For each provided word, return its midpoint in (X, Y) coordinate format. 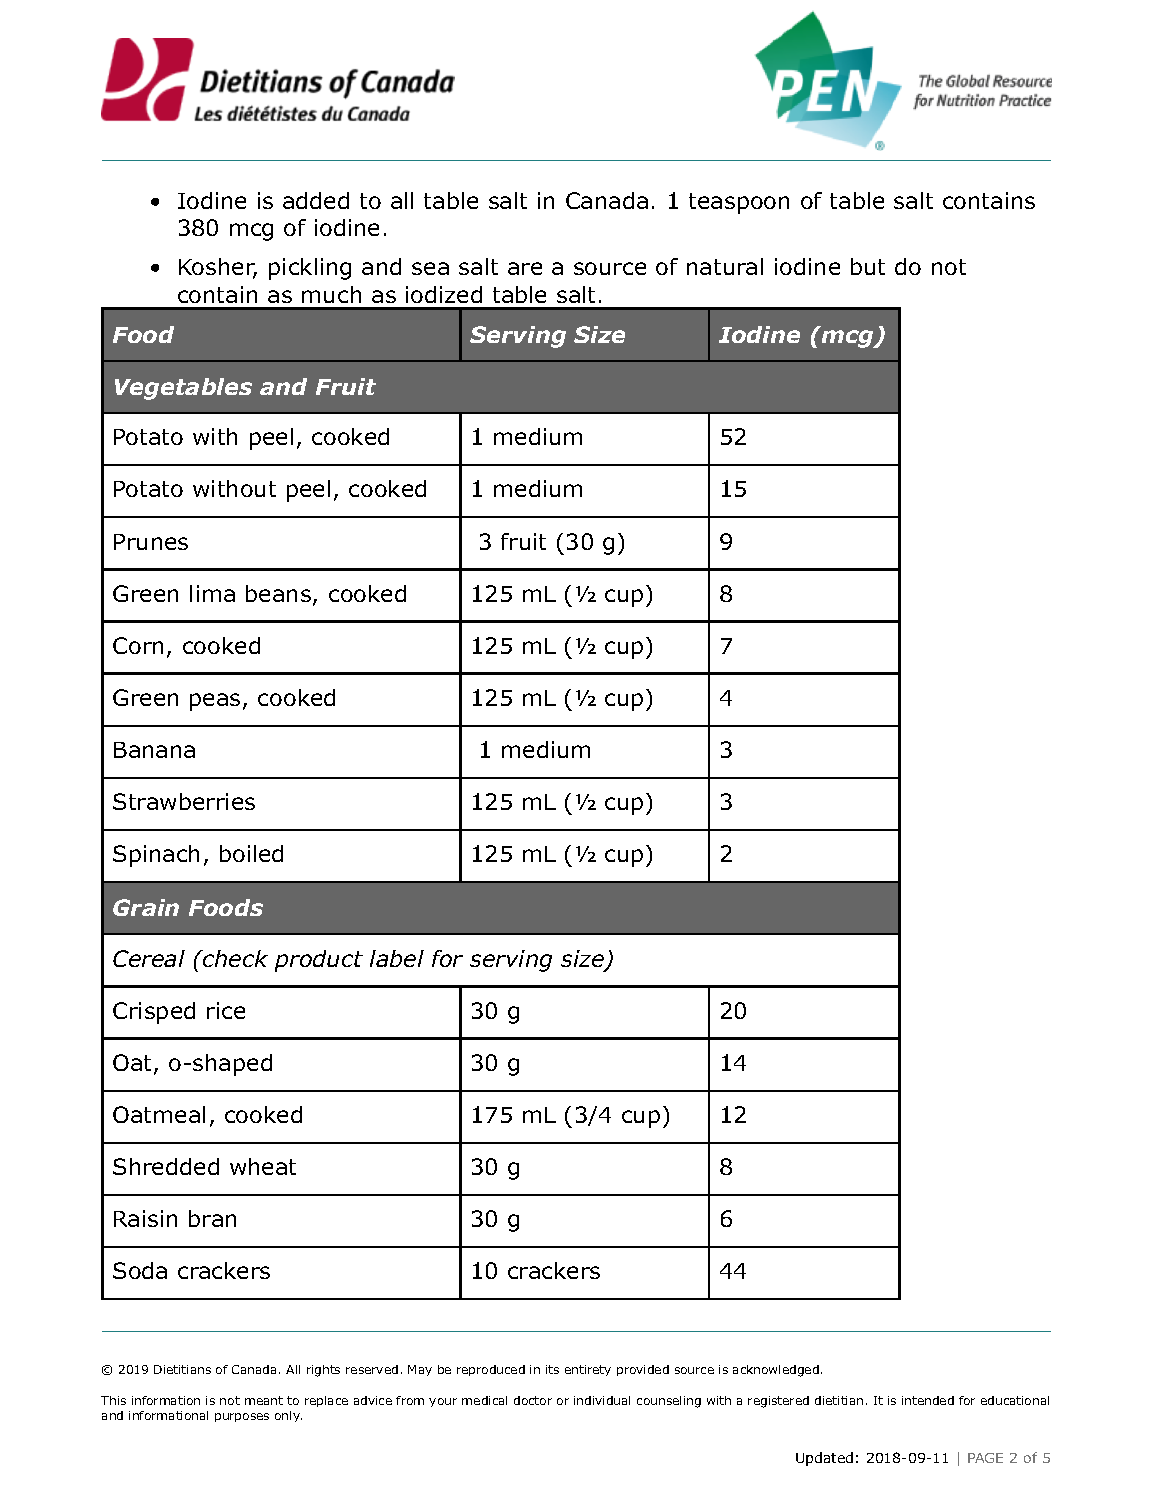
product (319, 961)
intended (928, 1400)
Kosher (218, 268)
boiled (251, 853)
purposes (242, 1417)
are (525, 268)
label (397, 958)
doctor (533, 1400)
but (868, 266)
